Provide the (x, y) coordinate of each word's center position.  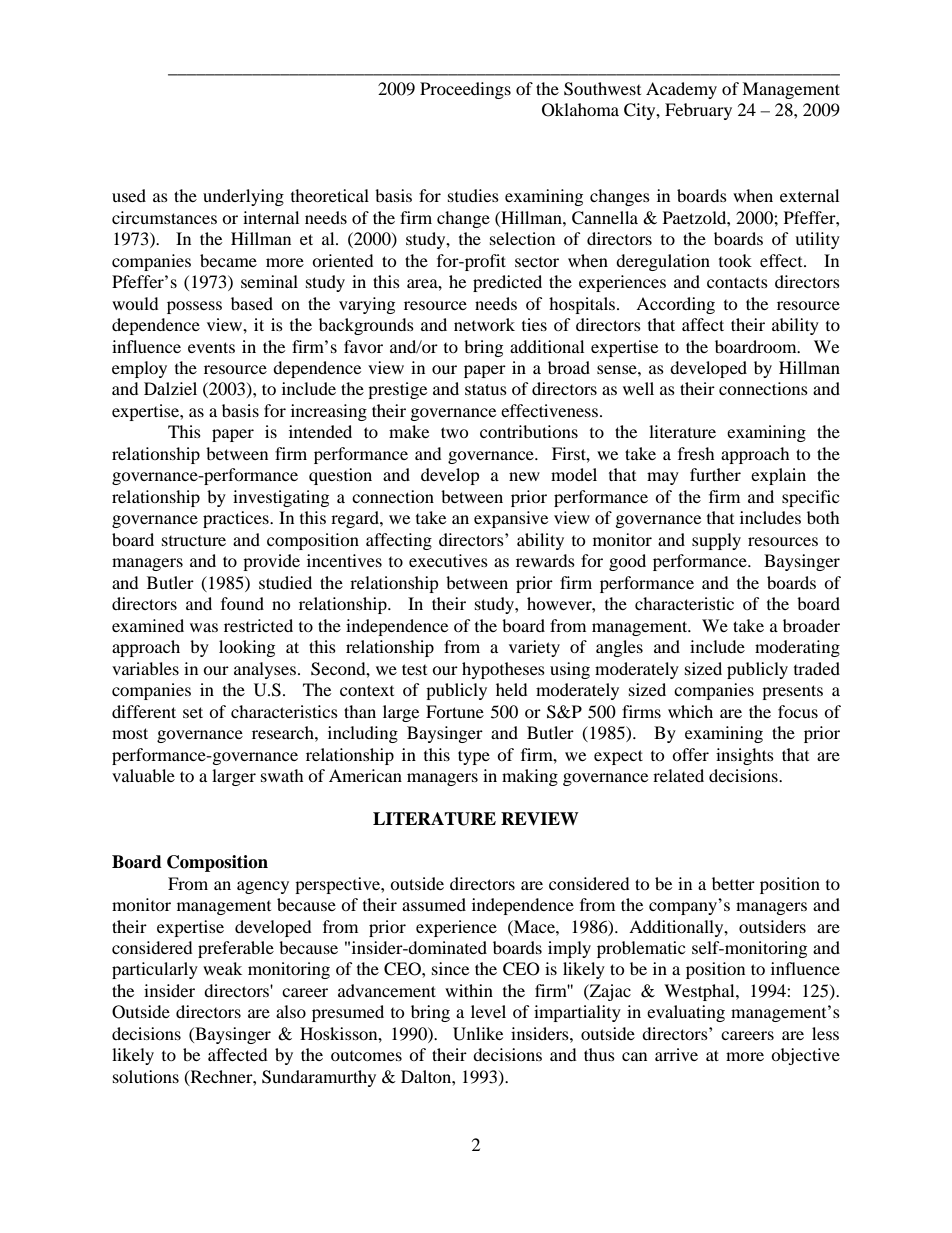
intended (320, 431)
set (193, 712)
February (698, 111)
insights (745, 756)
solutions (146, 1076)
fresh (696, 453)
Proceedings (465, 90)
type (474, 757)
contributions (529, 431)
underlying (243, 197)
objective (805, 1056)
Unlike (478, 1034)
